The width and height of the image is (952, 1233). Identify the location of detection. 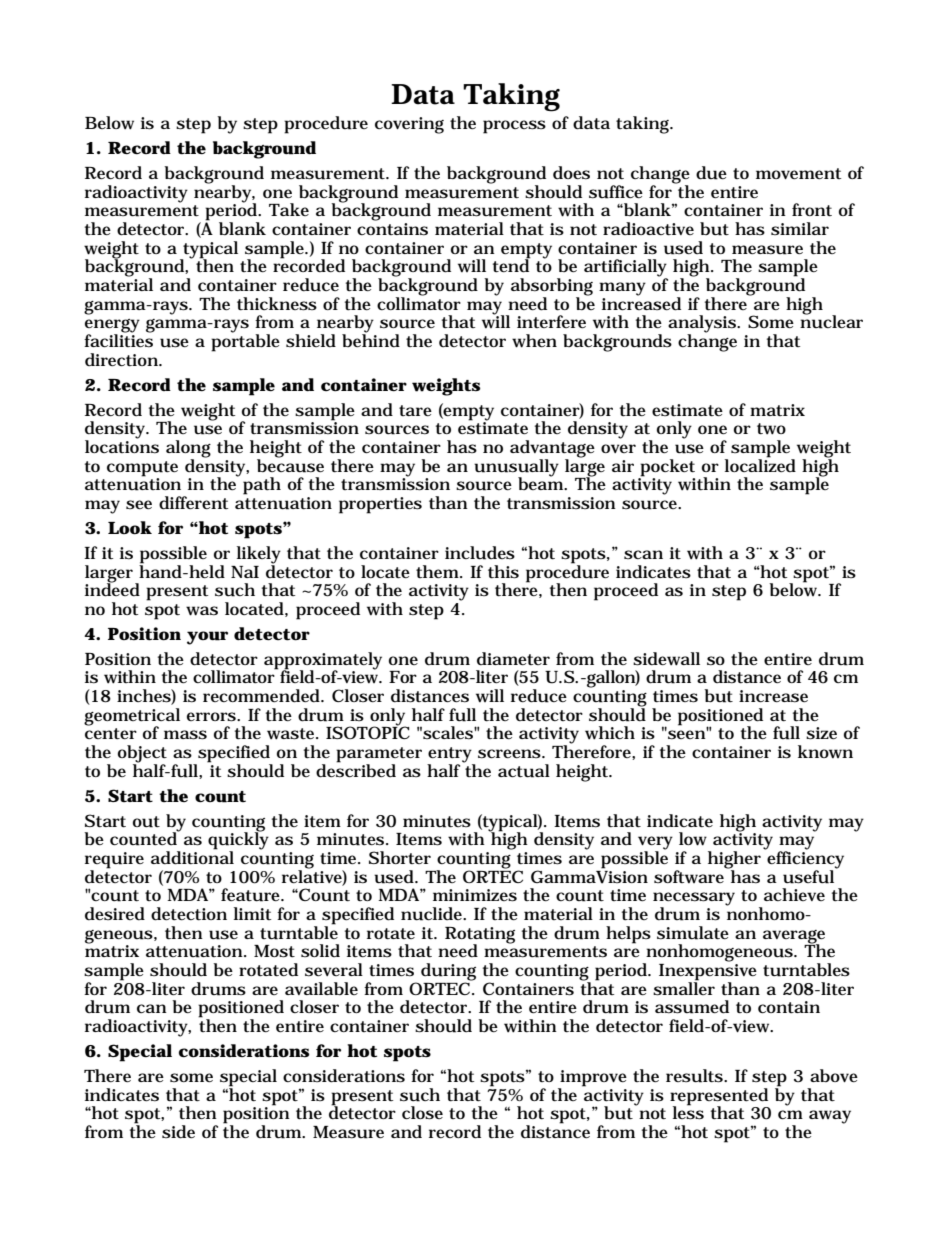
(189, 914).
